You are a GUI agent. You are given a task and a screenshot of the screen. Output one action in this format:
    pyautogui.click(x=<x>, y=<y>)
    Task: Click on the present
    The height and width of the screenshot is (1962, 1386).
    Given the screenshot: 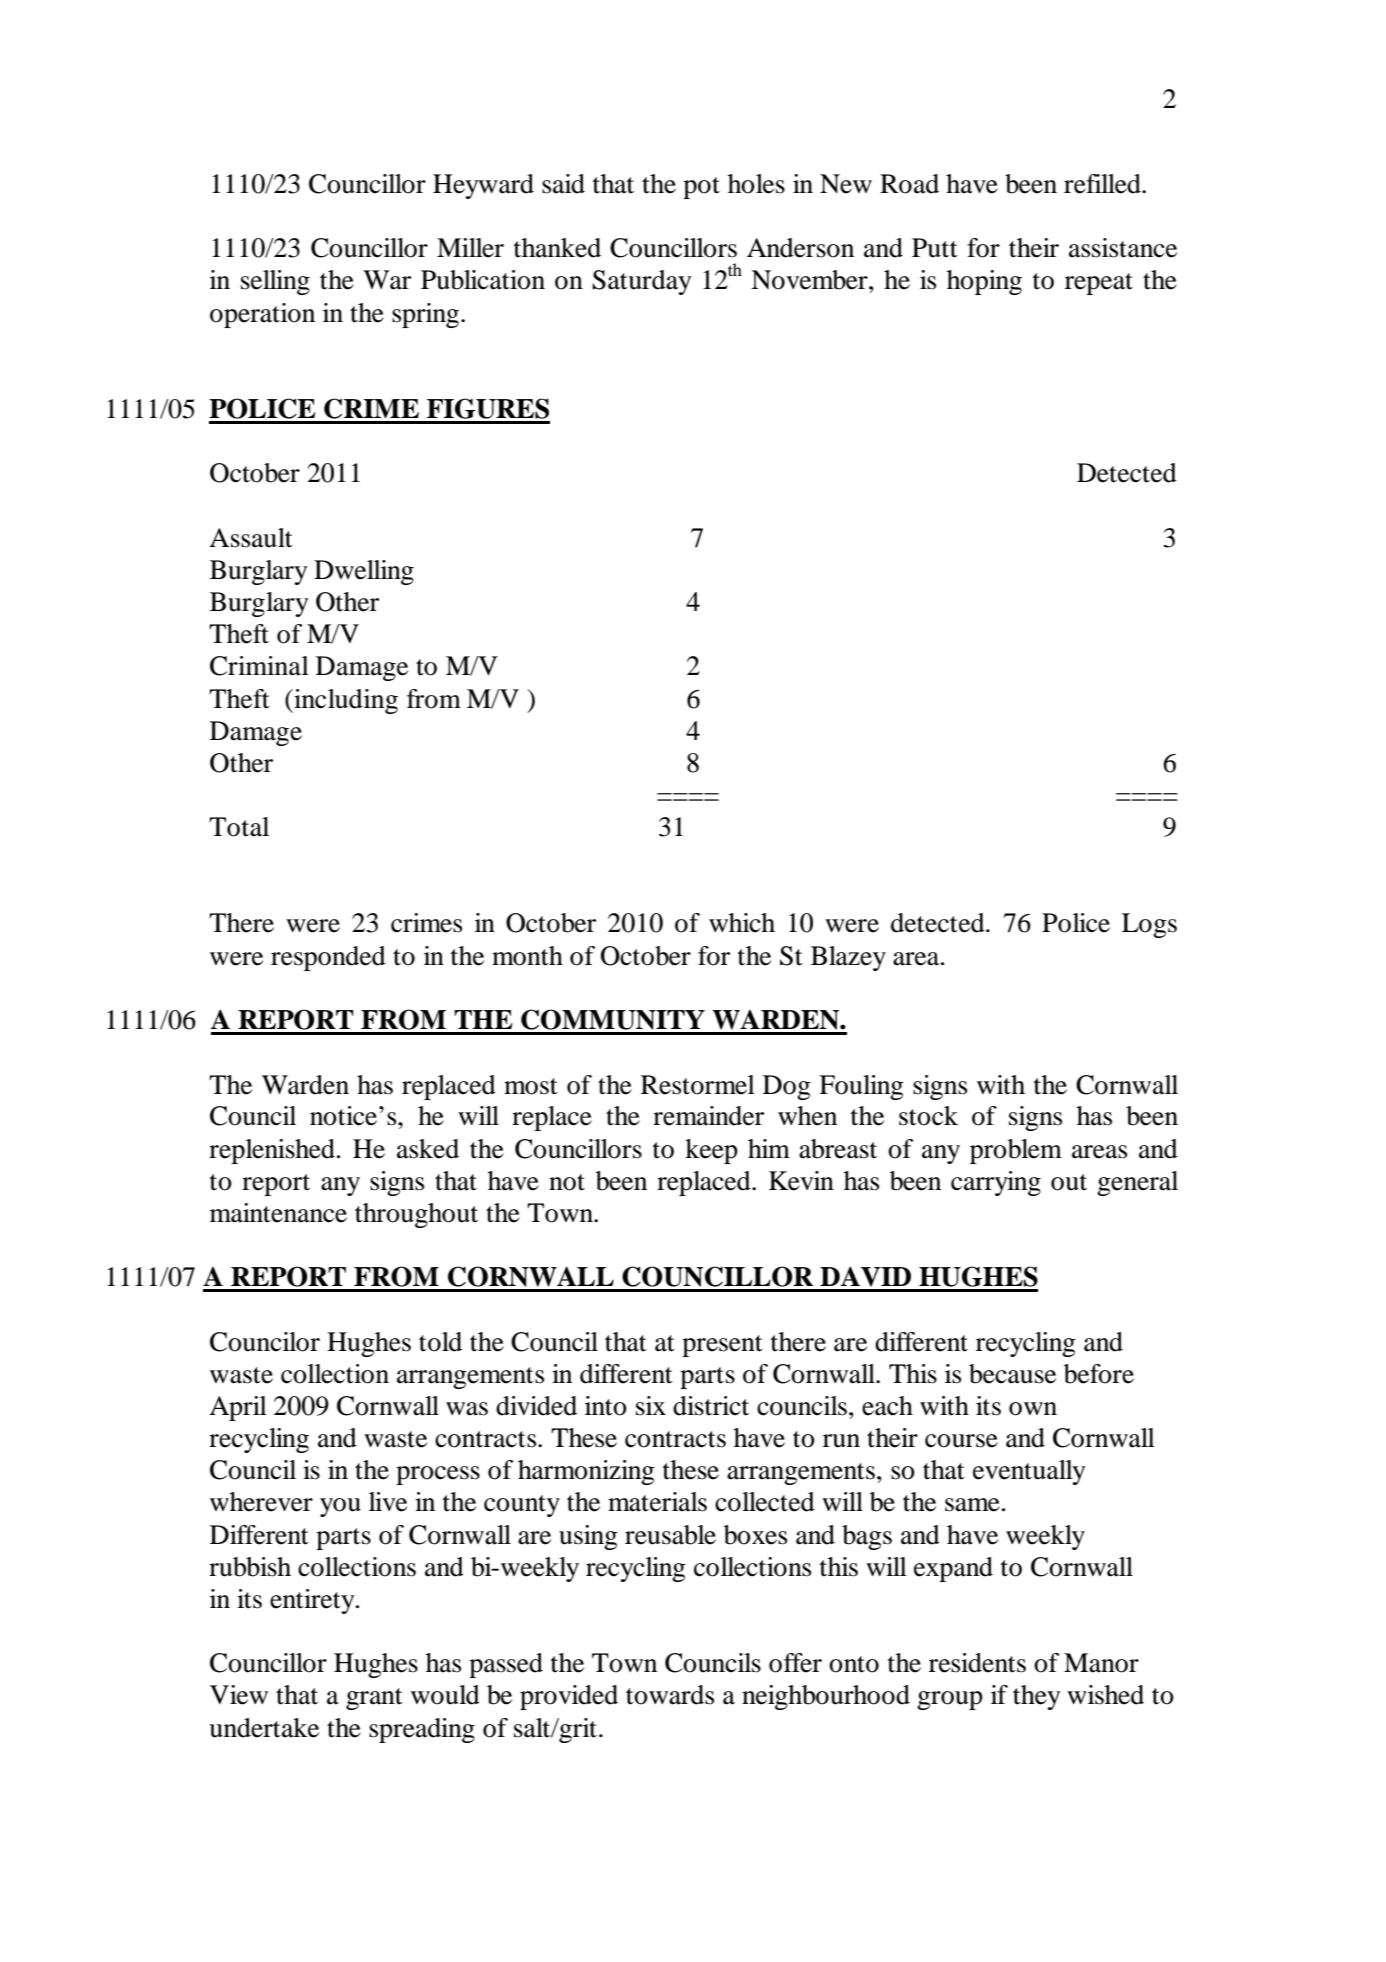 What is the action you would take?
    pyautogui.click(x=722, y=1346)
